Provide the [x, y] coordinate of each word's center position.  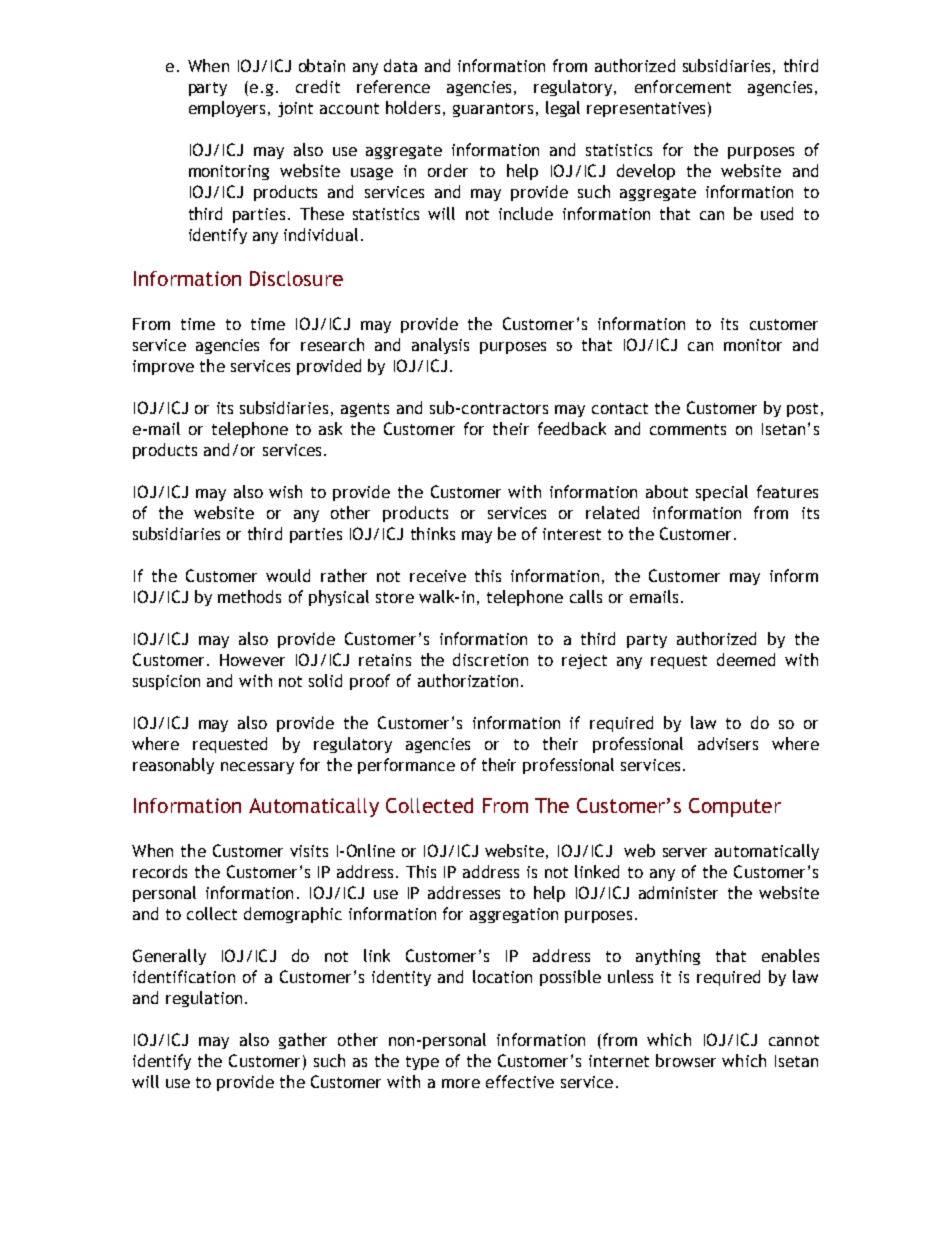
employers [227, 109]
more [461, 1083]
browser [686, 1060]
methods [249, 596]
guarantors [493, 110]
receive [438, 576]
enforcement [683, 86]
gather [303, 1041]
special [722, 493]
